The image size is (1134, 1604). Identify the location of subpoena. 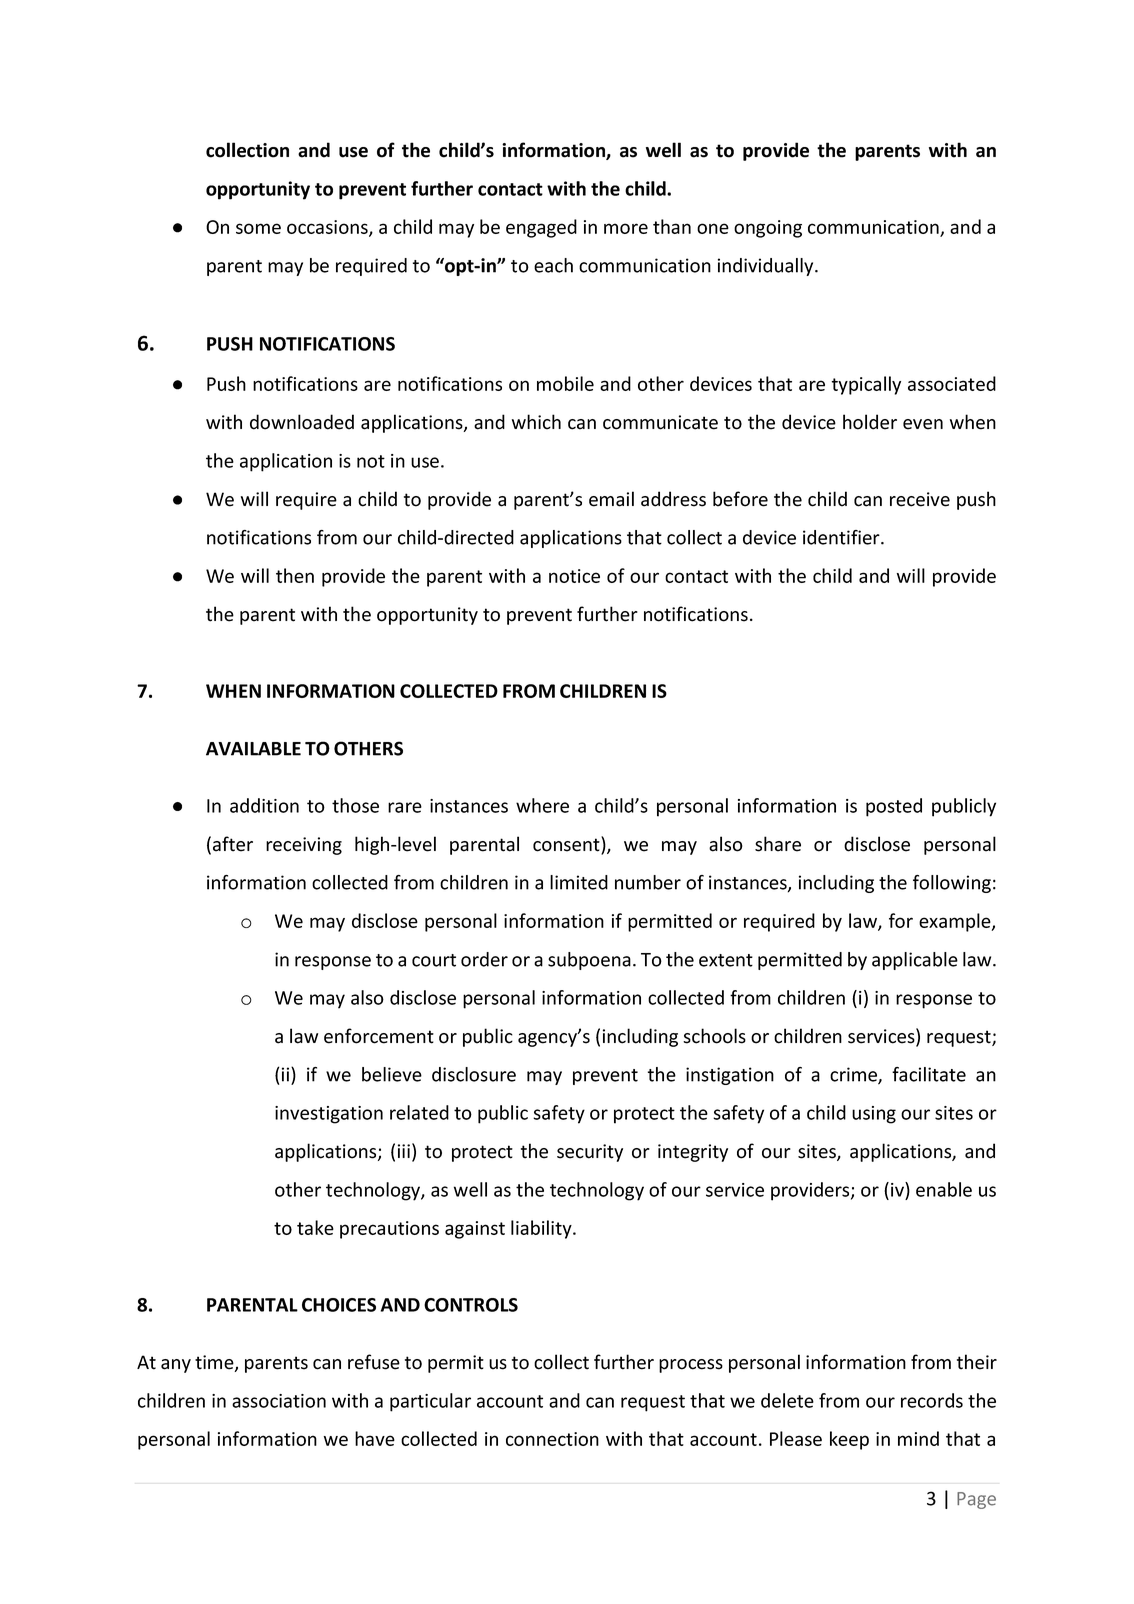
(589, 961).
